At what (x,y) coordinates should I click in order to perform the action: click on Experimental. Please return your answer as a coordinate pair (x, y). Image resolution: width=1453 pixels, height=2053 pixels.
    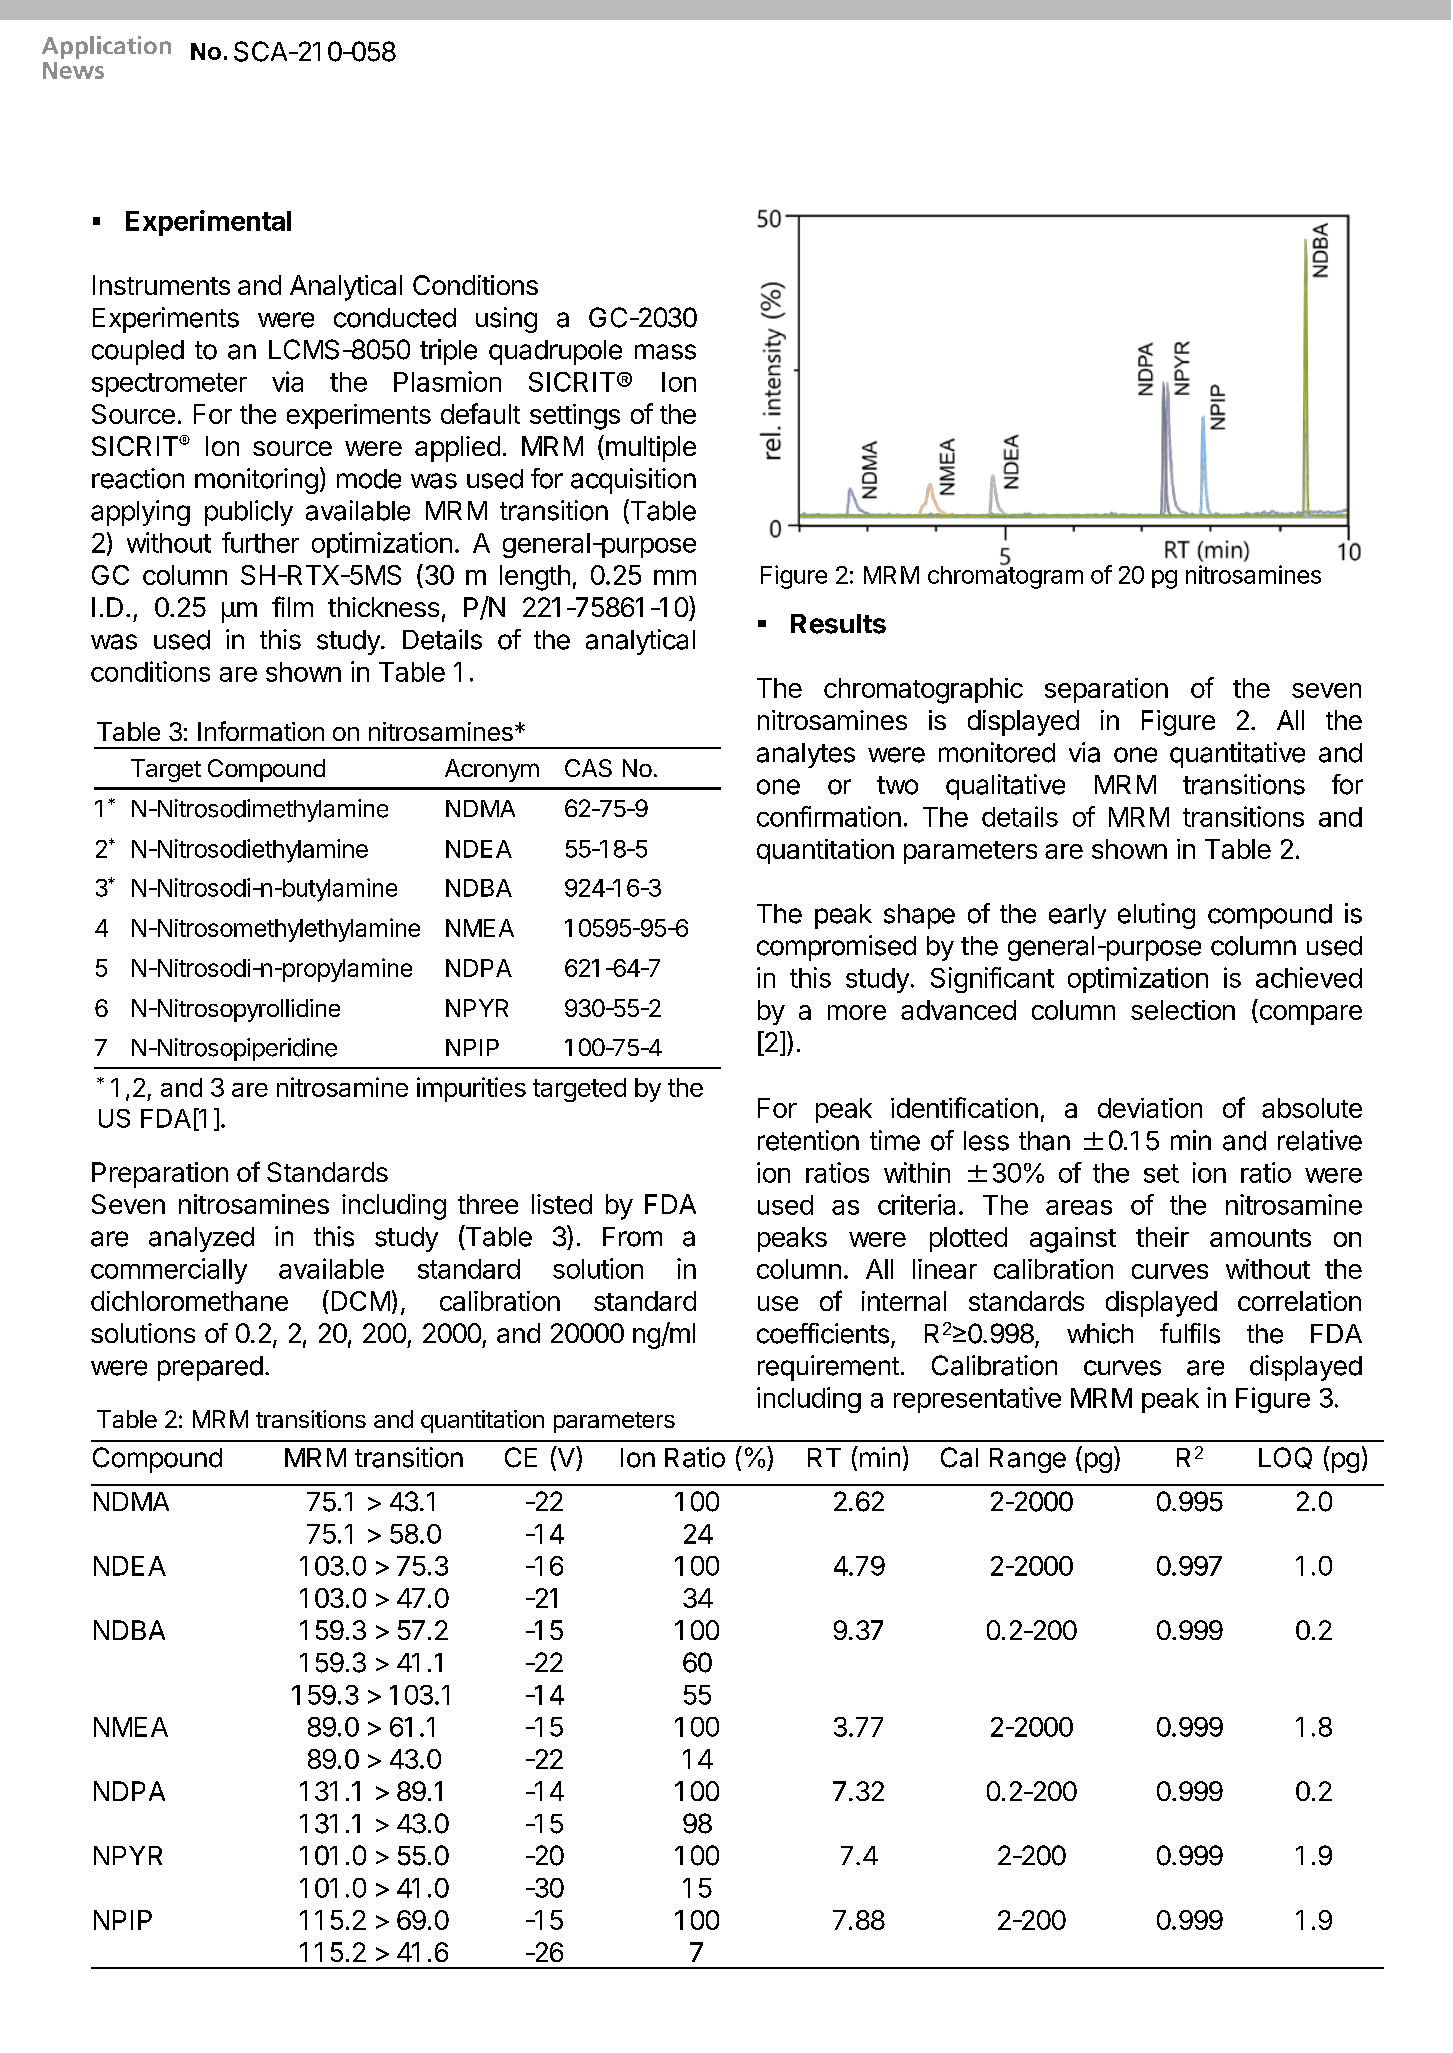
    Looking at the image, I should click on (208, 223).
